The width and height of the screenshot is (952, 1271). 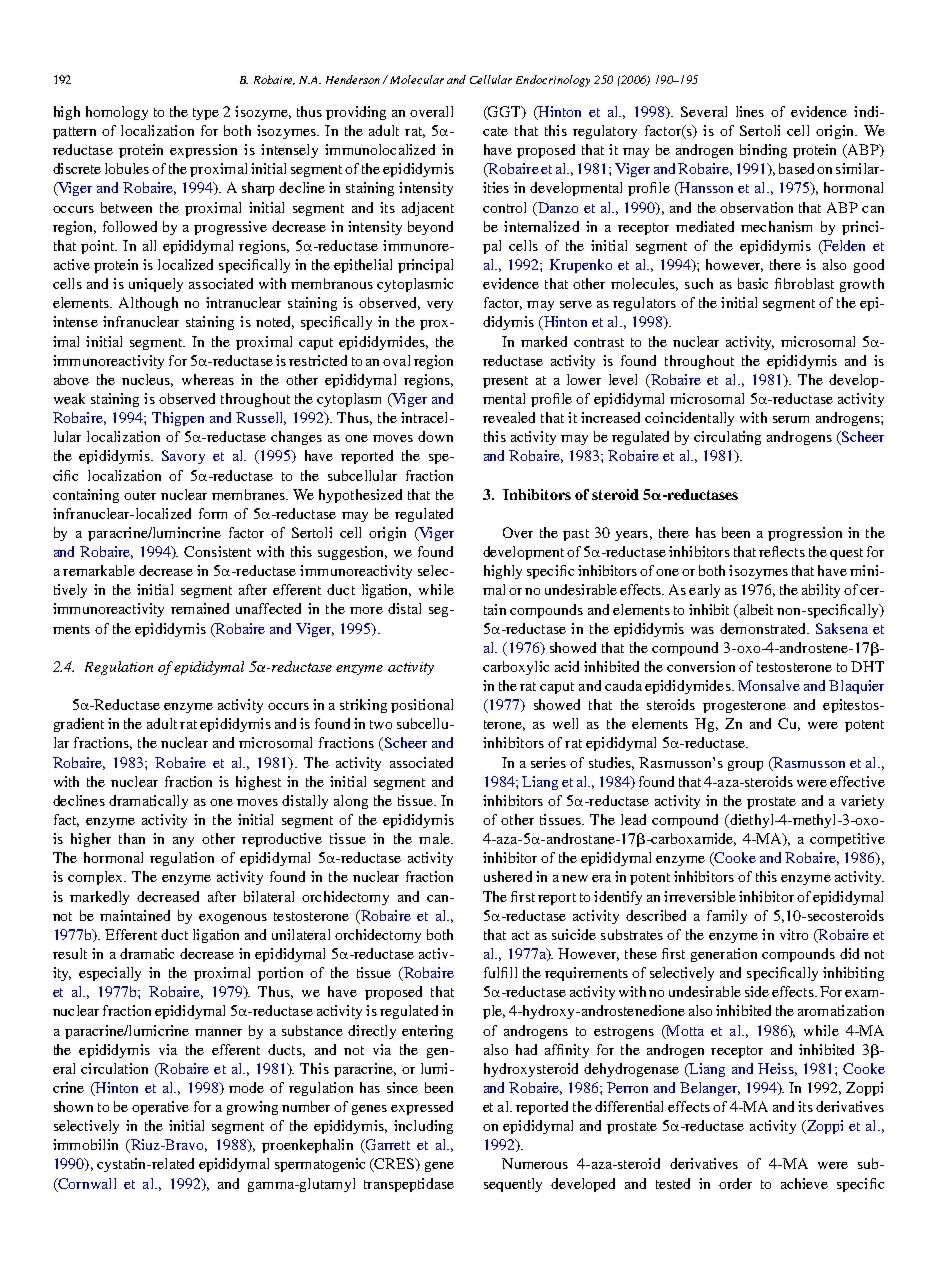 I want to click on demonstrated, so click(x=764, y=628).
